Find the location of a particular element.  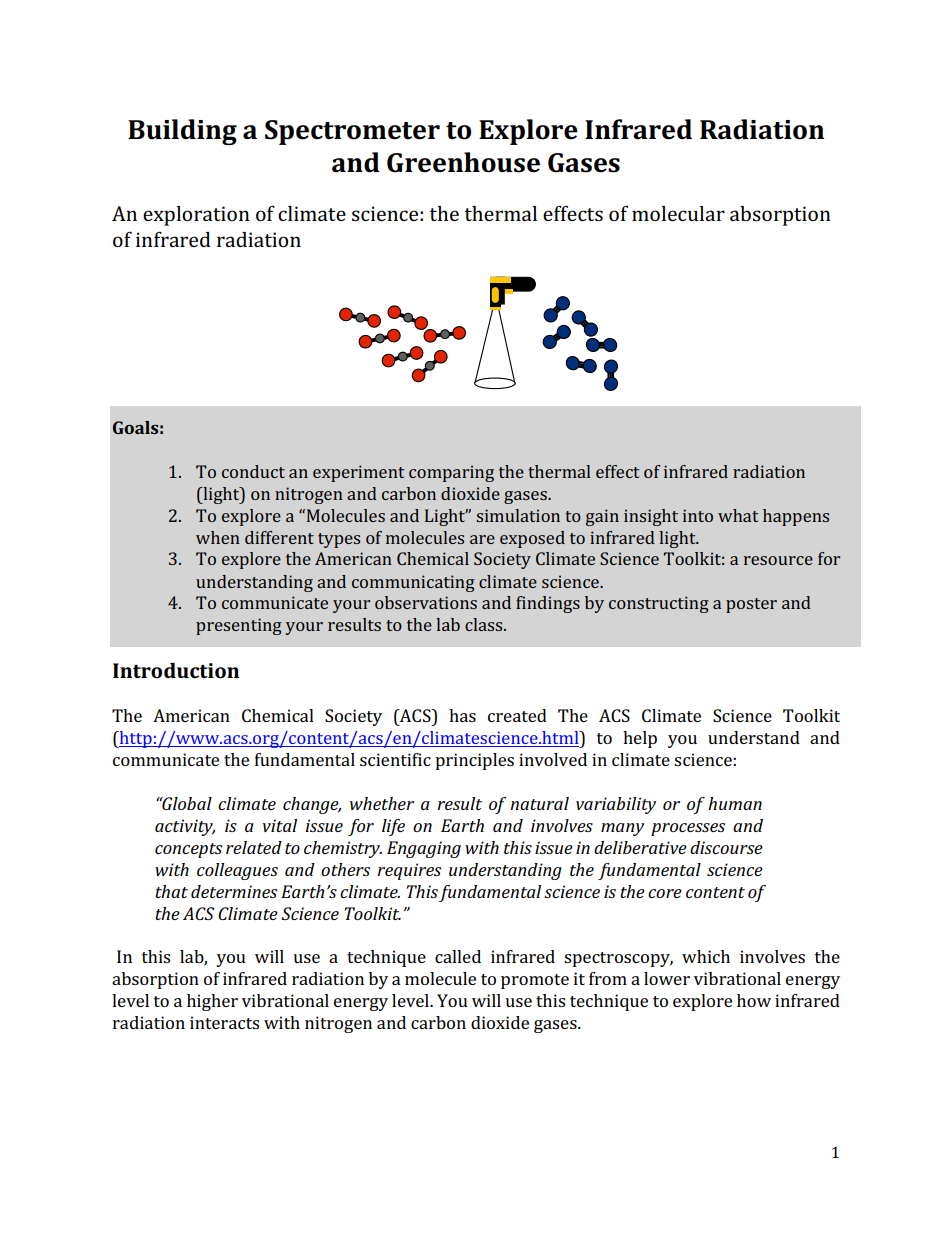

Building is located at coordinates (182, 132).
